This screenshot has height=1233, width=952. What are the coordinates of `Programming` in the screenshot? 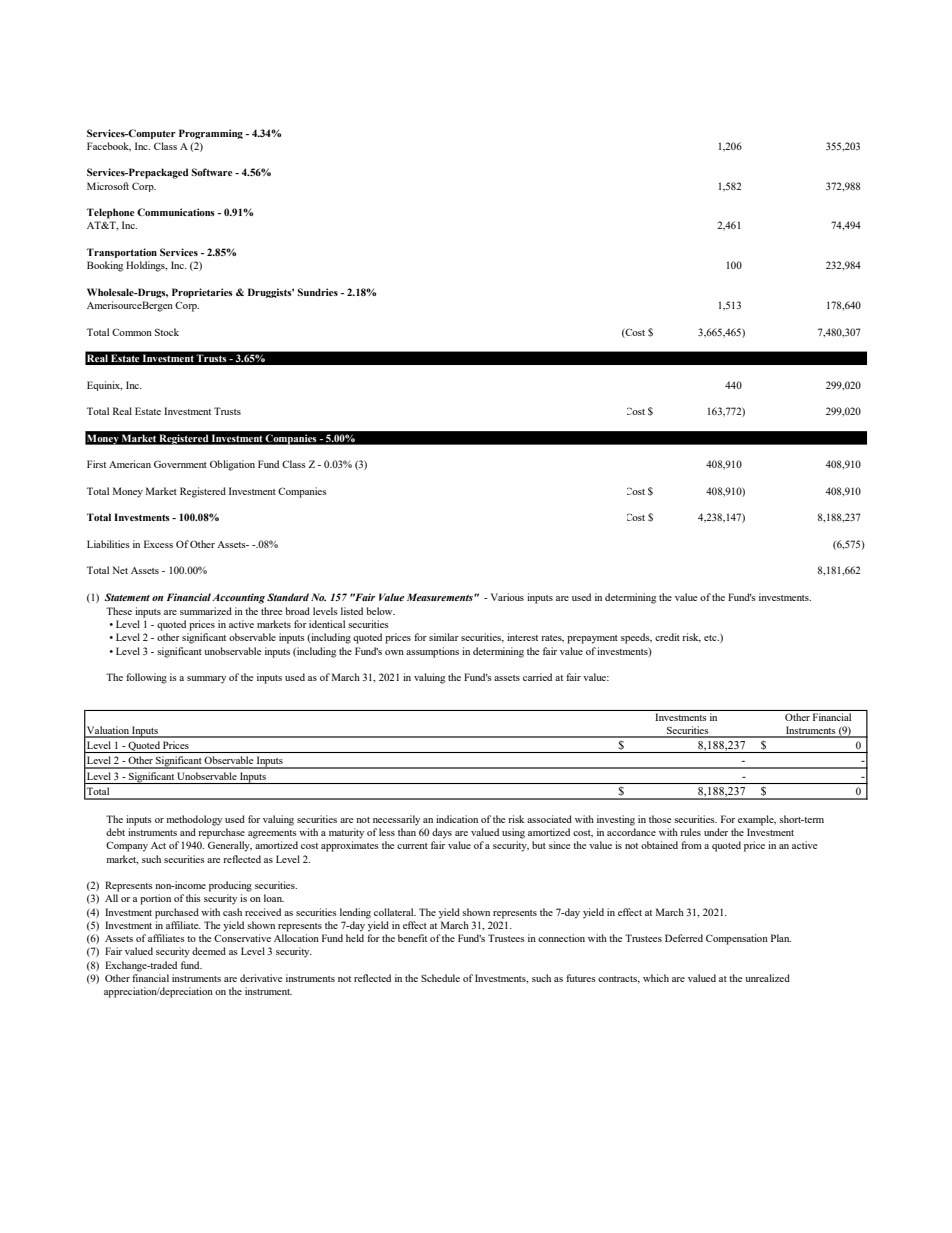 It's located at (211, 134).
